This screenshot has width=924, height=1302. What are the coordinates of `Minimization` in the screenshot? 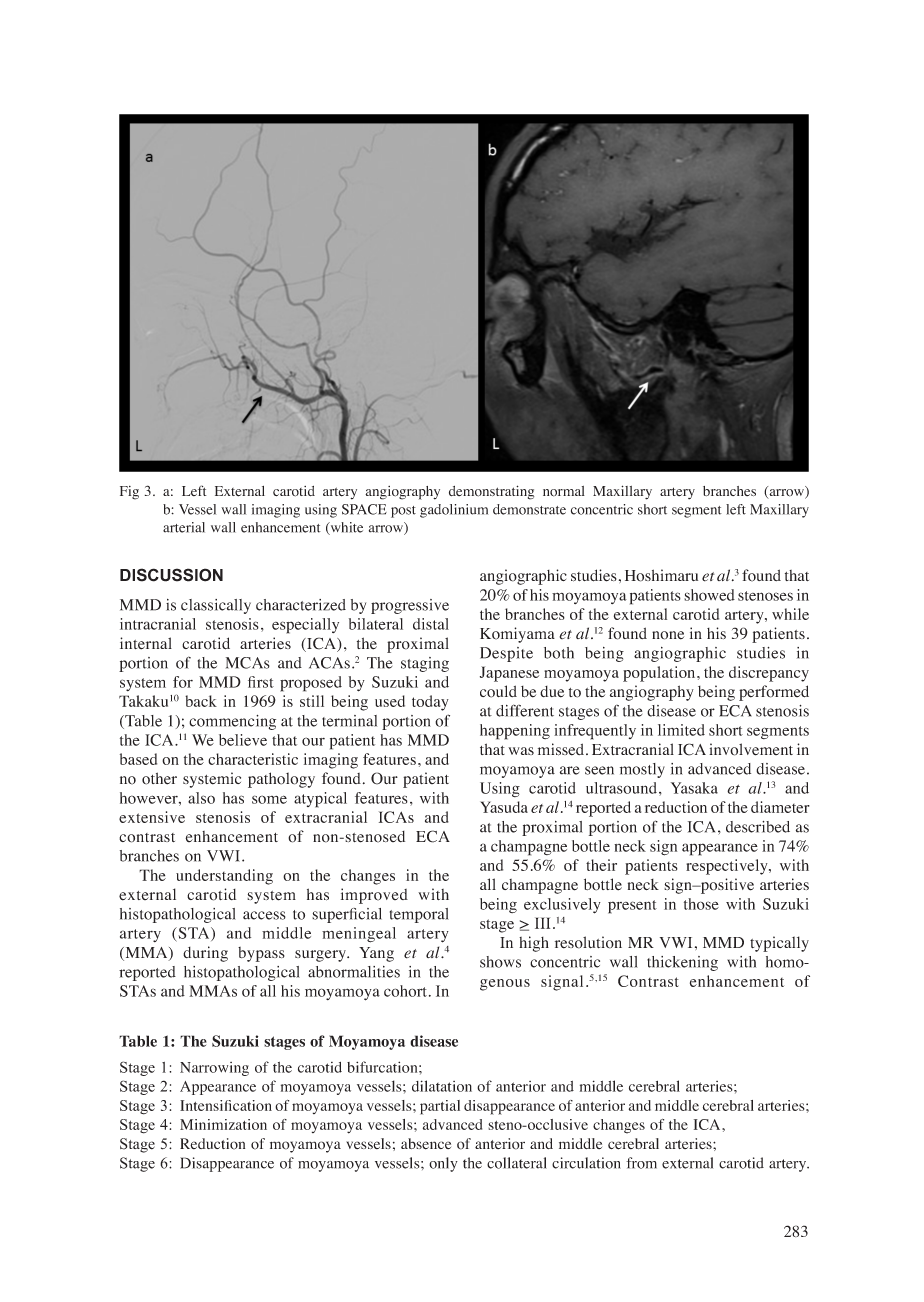 It's located at (223, 1124).
